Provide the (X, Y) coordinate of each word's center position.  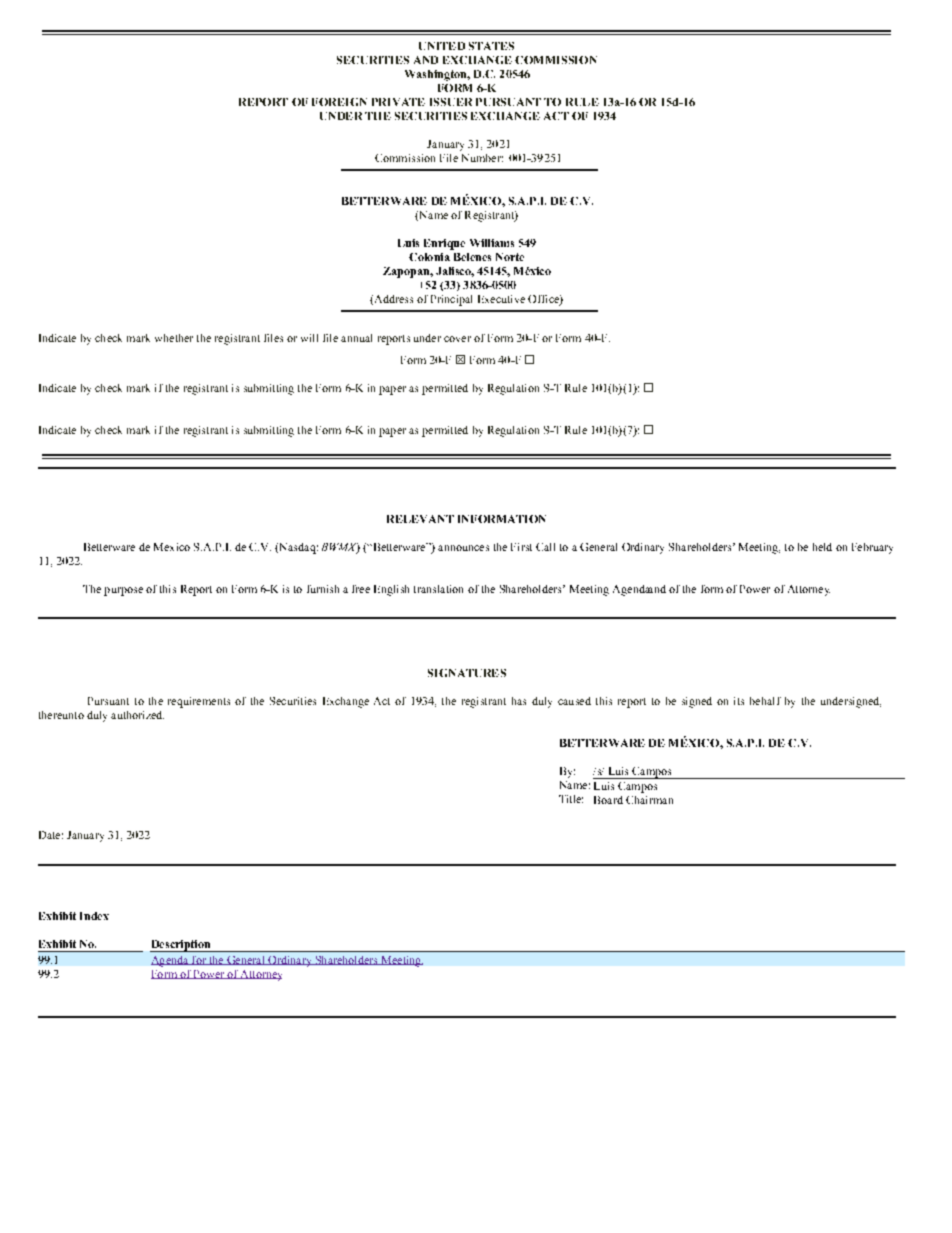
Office (544, 300)
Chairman (649, 800)
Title (571, 799)
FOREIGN (339, 102)
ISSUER (451, 102)
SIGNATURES (467, 673)
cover (457, 339)
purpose (123, 591)
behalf (765, 701)
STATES (491, 46)
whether (174, 338)
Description (181, 946)
